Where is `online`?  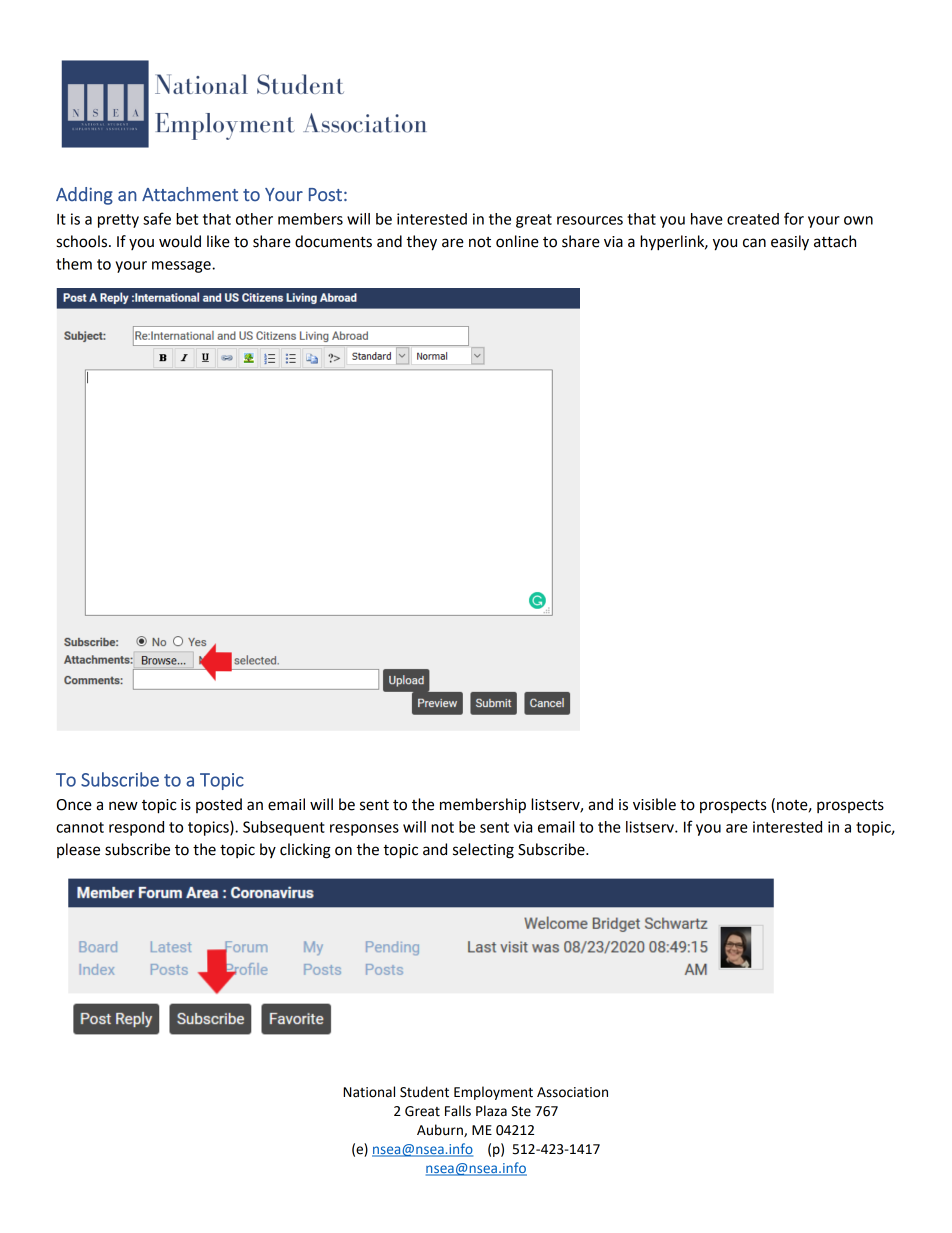 online is located at coordinates (517, 241).
